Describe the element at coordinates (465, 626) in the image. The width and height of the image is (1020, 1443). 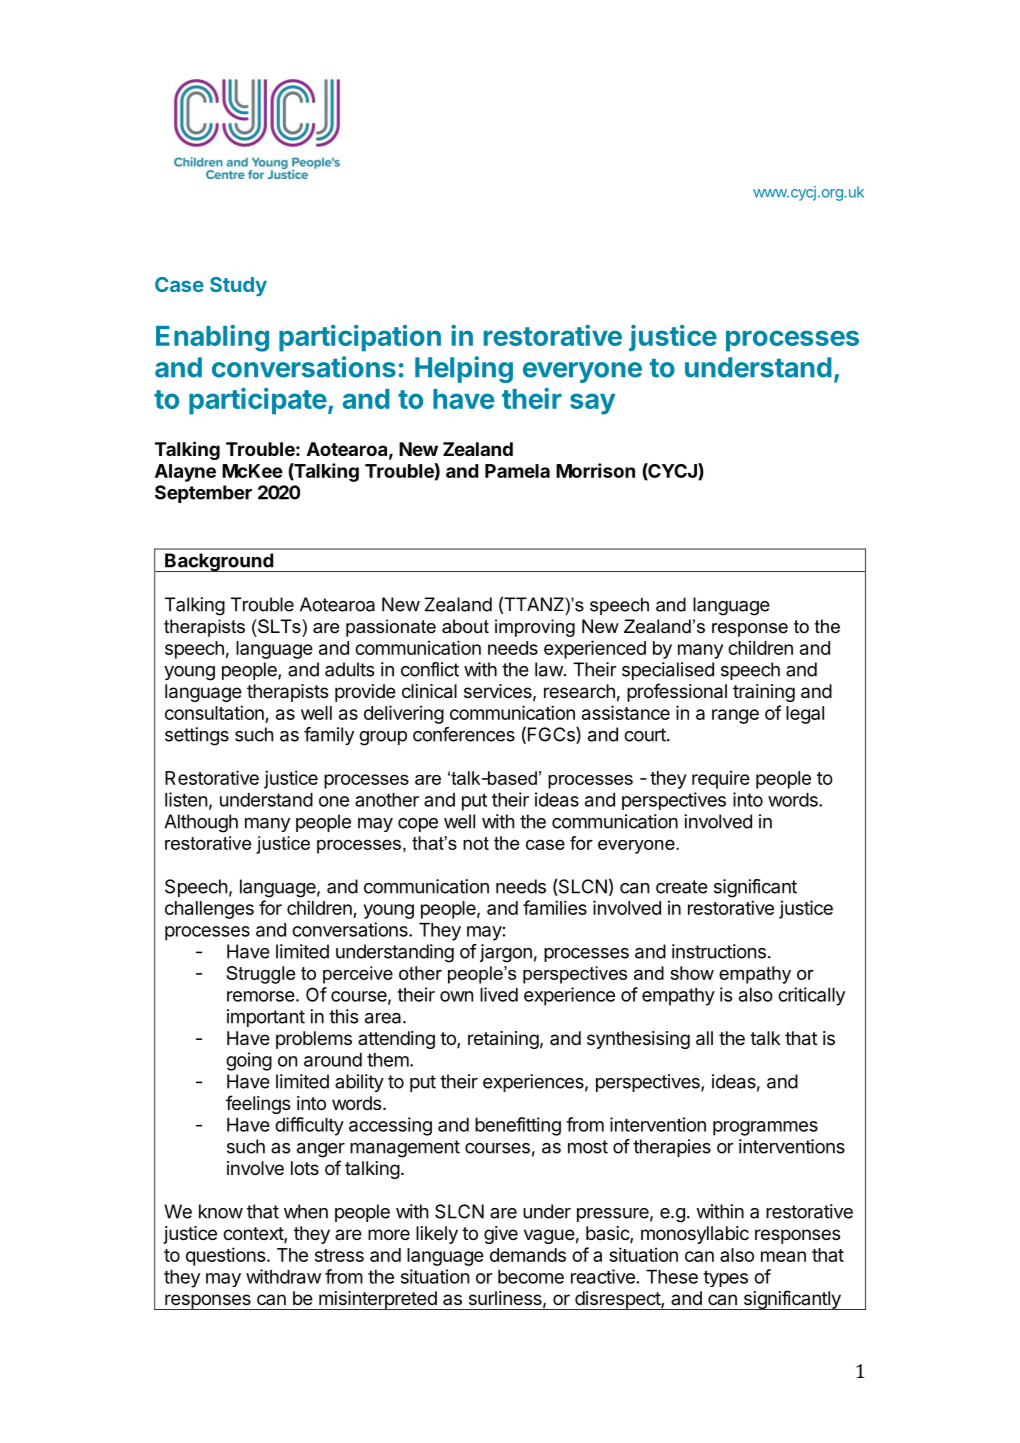
I see `about` at that location.
